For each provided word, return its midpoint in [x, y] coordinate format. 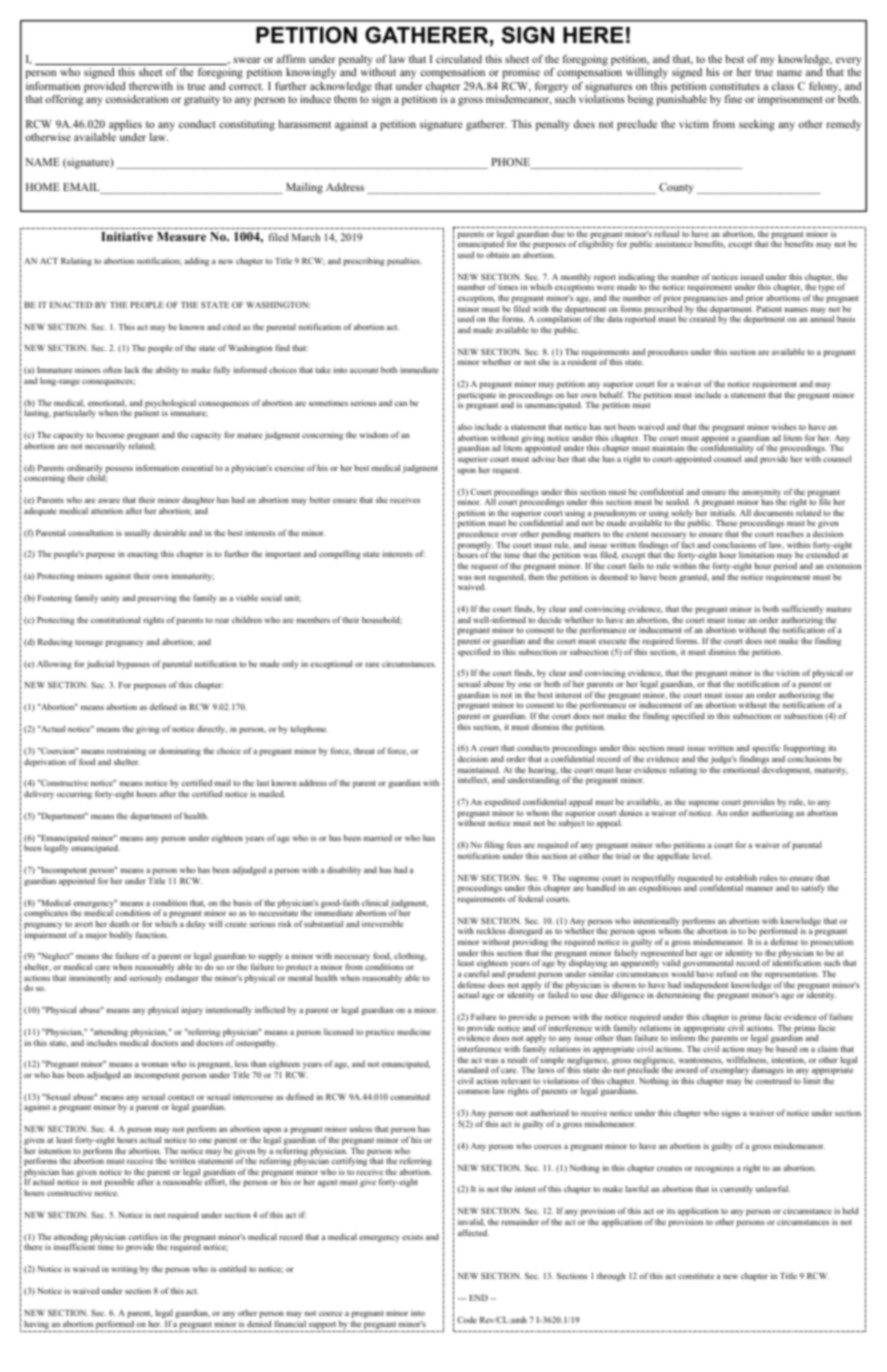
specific [766, 750]
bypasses [133, 665]
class [783, 86]
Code [467, 1319]
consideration [137, 99]
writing [124, 1269]
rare [372, 664]
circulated [459, 59]
